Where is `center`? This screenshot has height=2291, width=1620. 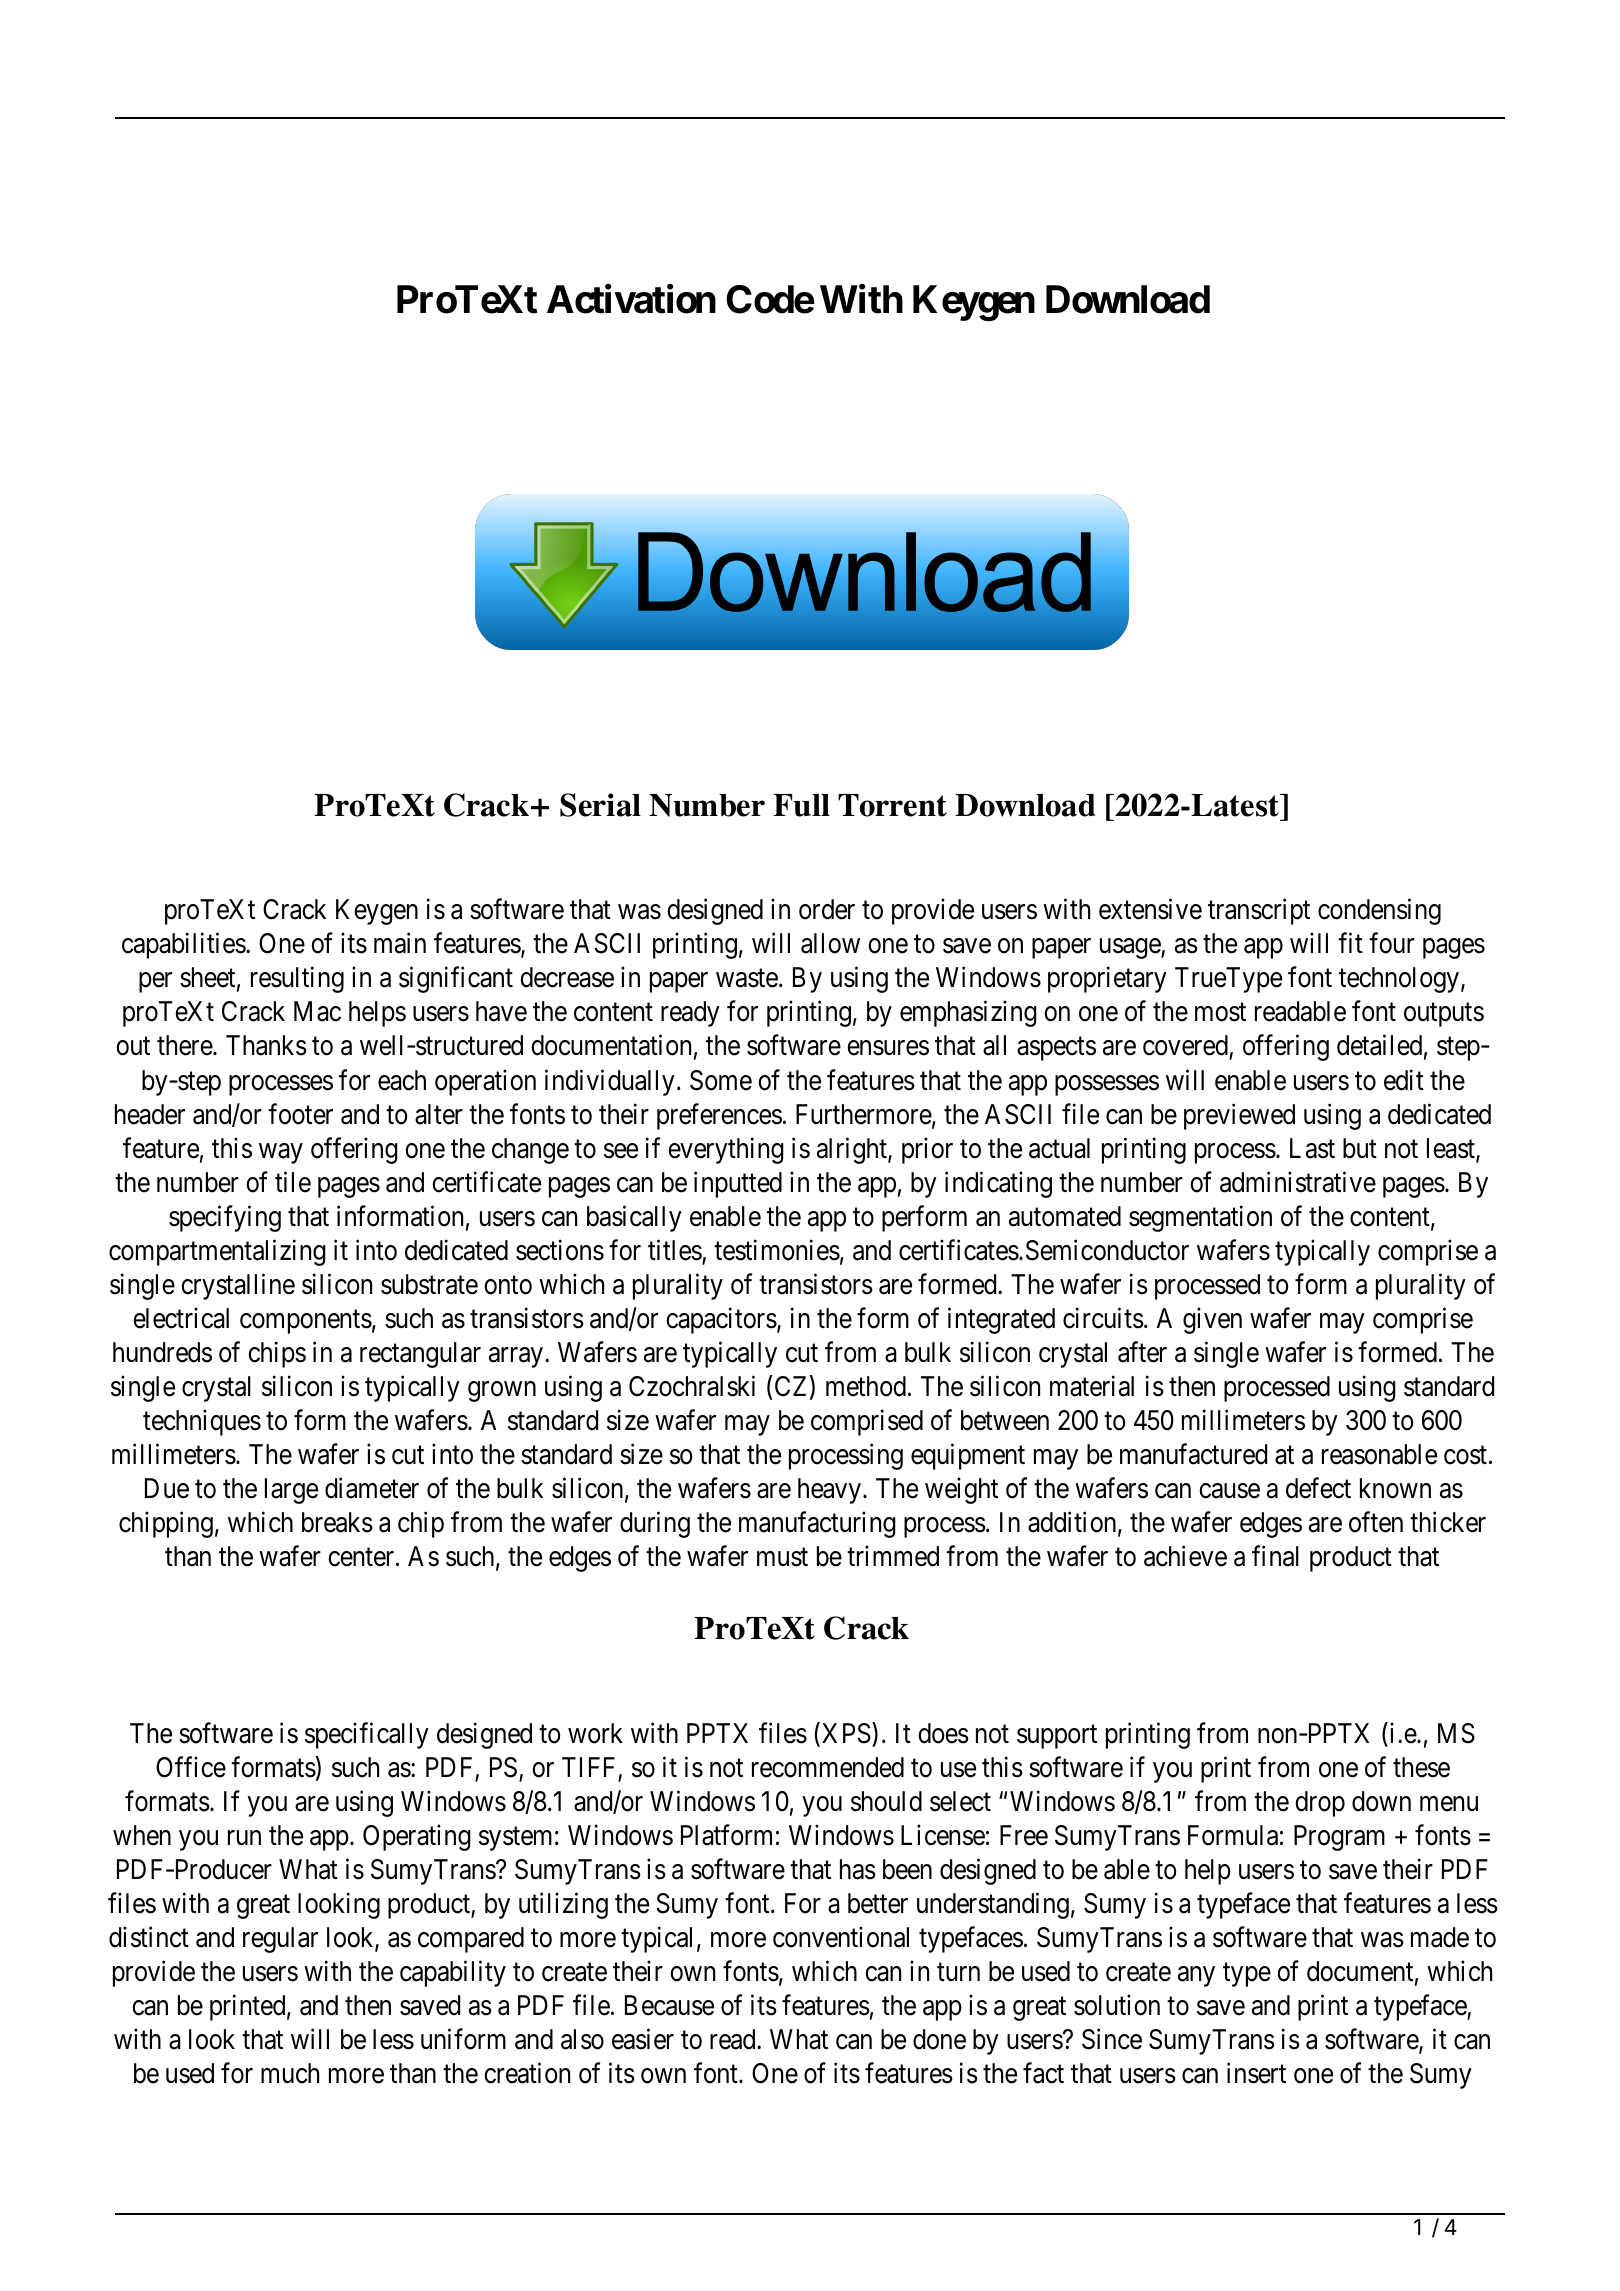 center is located at coordinates (362, 1557).
